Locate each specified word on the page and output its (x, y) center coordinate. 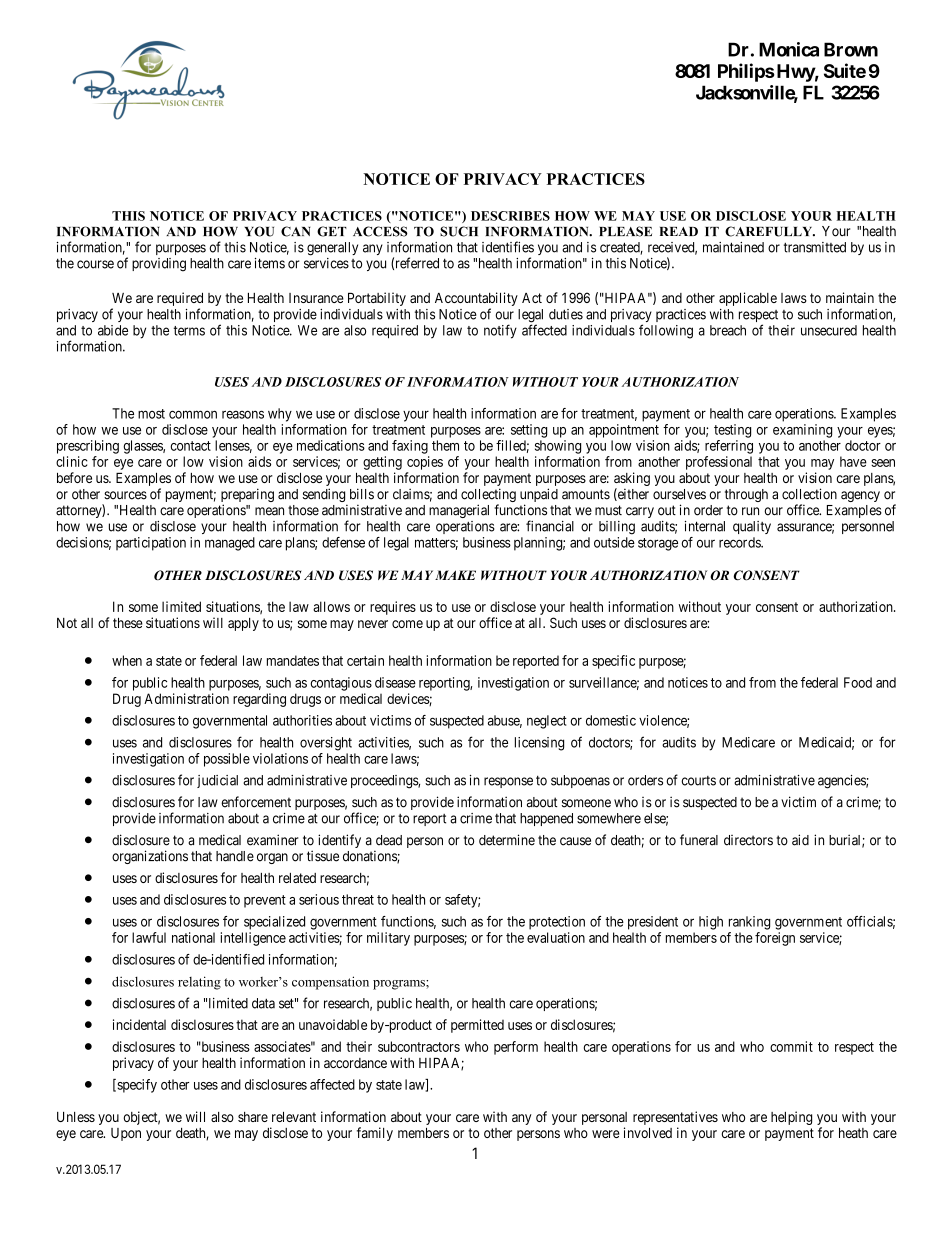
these (128, 623)
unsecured (829, 330)
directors (748, 840)
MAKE (455, 575)
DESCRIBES (510, 216)
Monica (789, 49)
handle (235, 856)
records (740, 542)
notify (500, 331)
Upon (126, 1134)
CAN (295, 231)
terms (189, 331)
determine (507, 840)
